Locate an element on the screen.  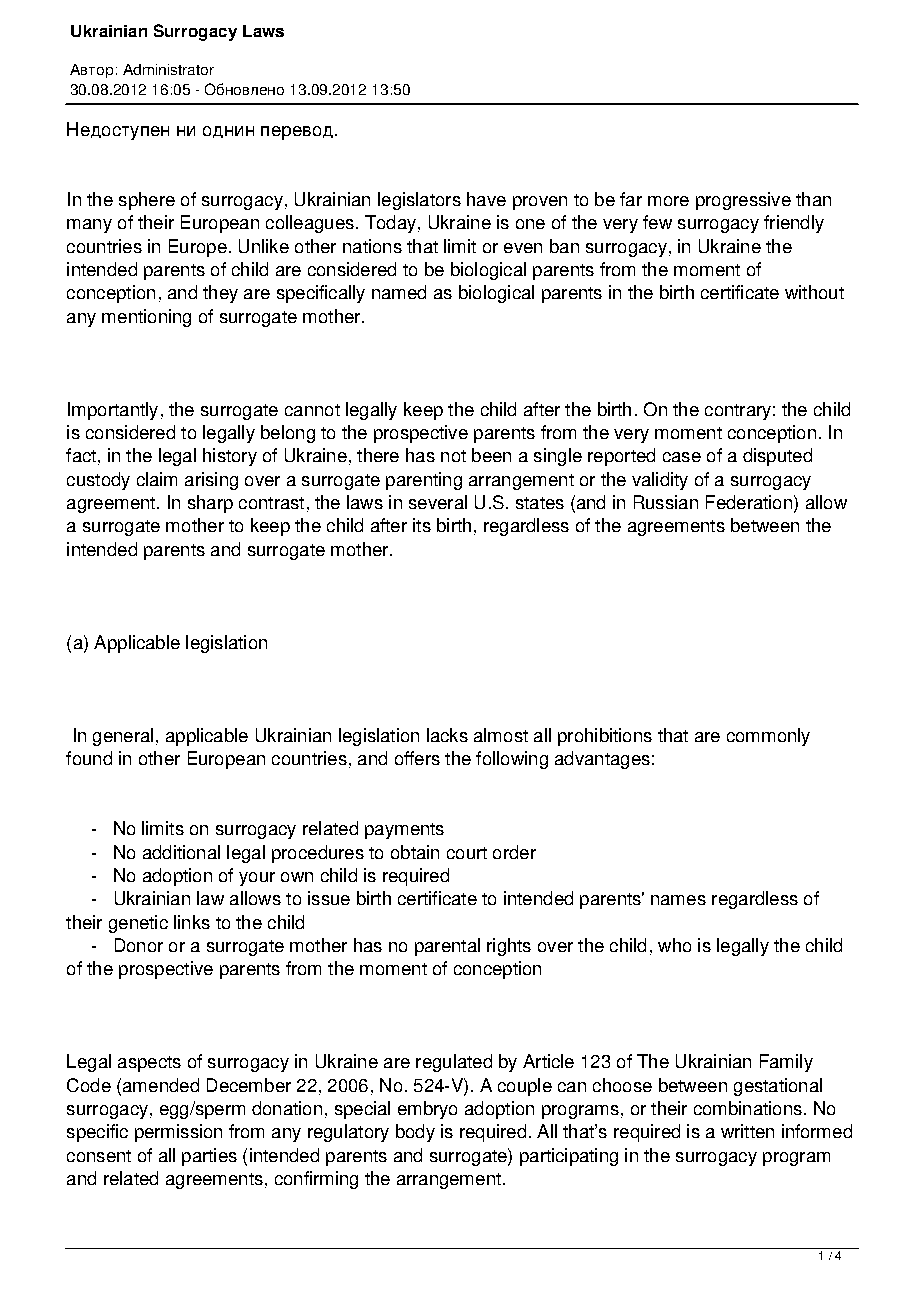
payments is located at coordinates (404, 831).
